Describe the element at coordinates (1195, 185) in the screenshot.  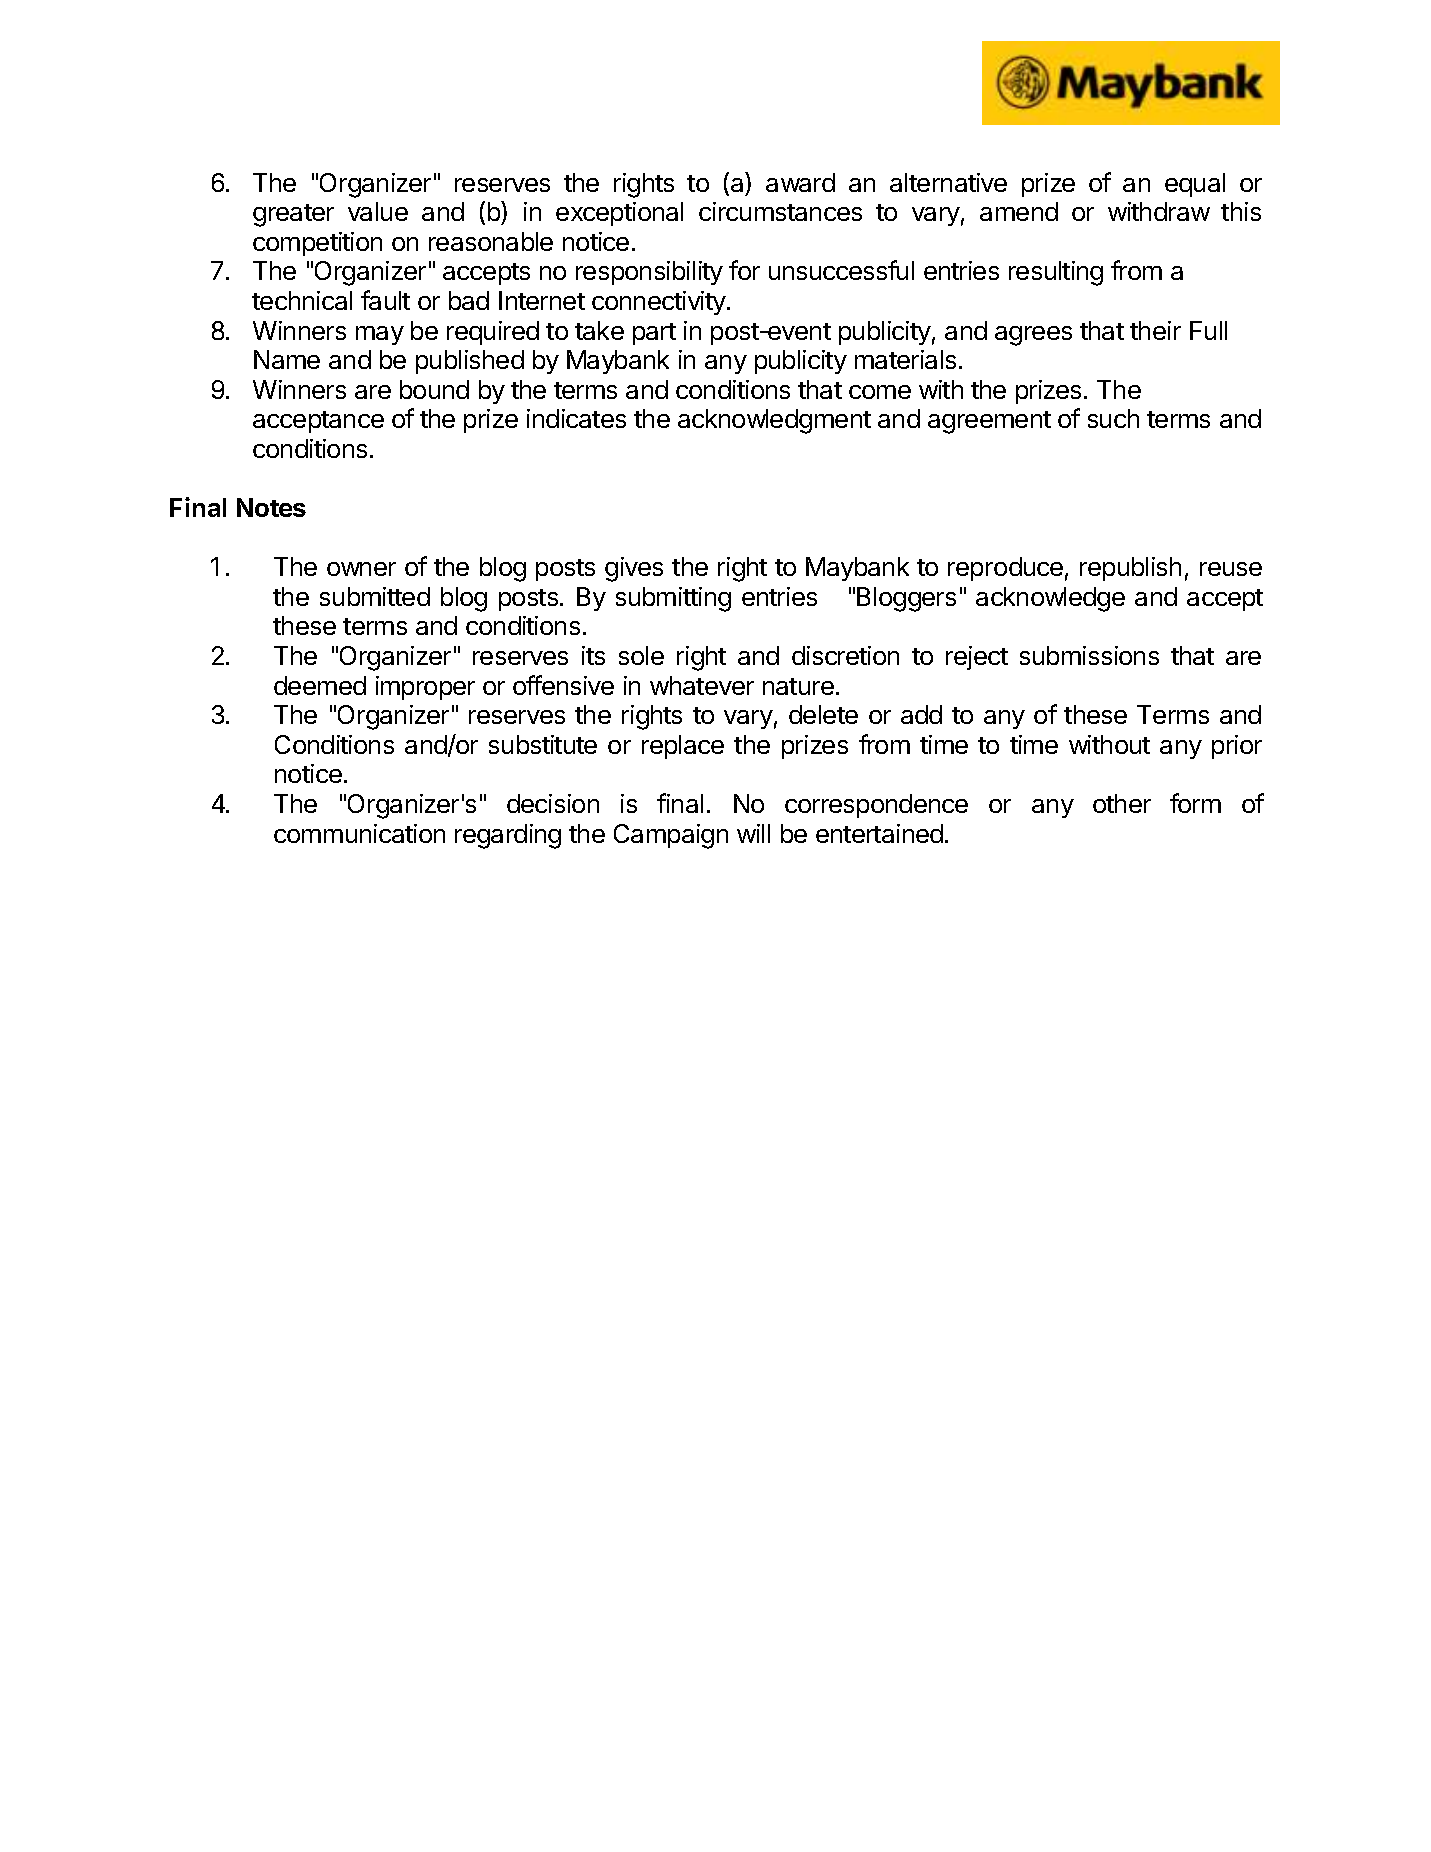
I see `equal` at that location.
